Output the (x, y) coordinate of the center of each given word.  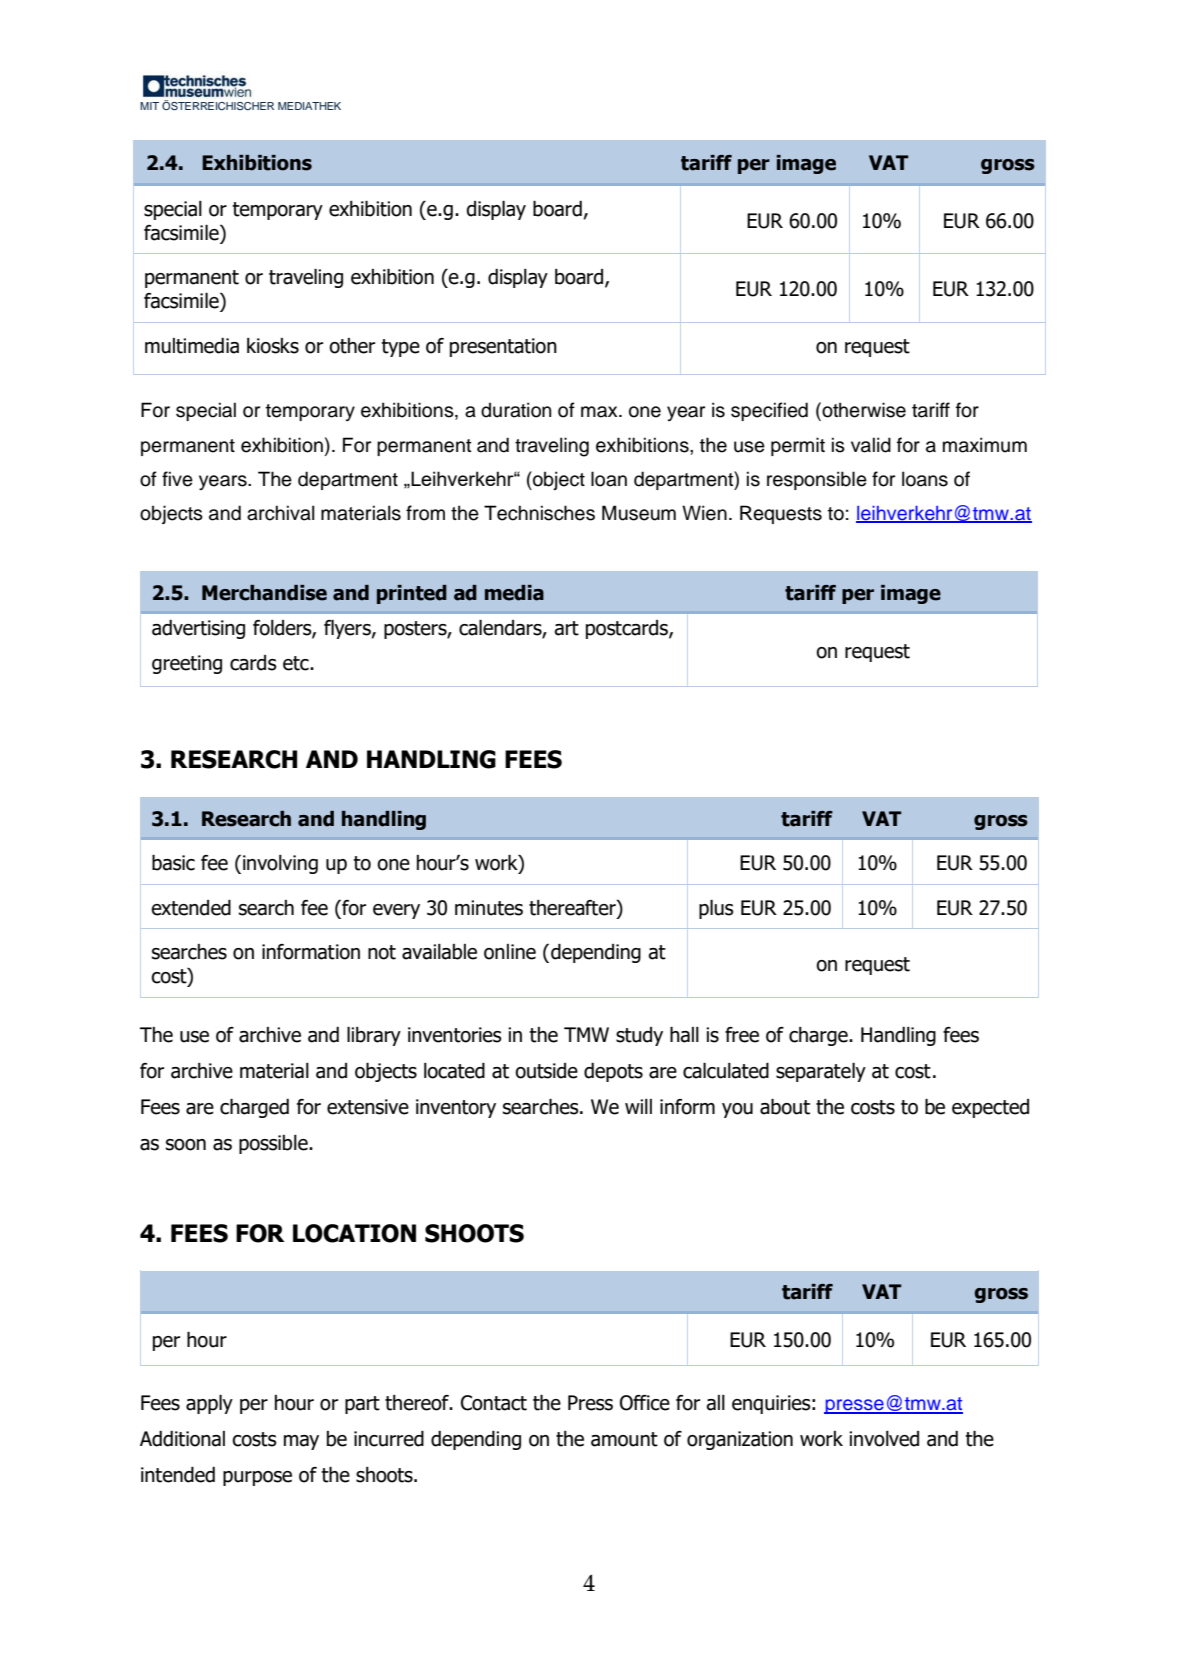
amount (624, 1439)
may (301, 1442)
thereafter (573, 908)
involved (884, 1439)
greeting (187, 664)
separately (821, 1072)
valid (871, 445)
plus (716, 909)
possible (274, 1144)
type (400, 348)
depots (613, 1072)
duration (516, 410)
